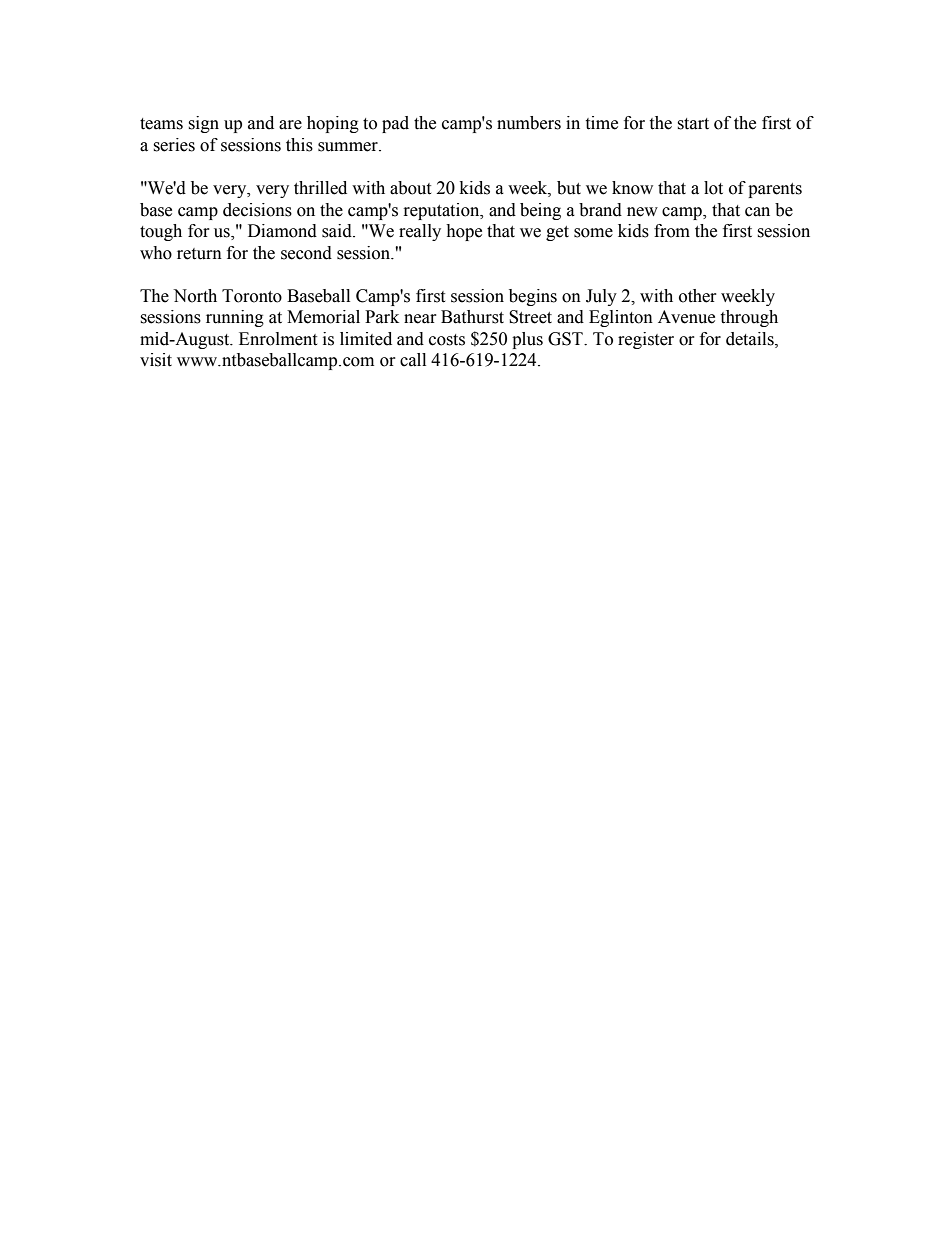 The image size is (952, 1233). I want to click on numbers, so click(529, 123).
